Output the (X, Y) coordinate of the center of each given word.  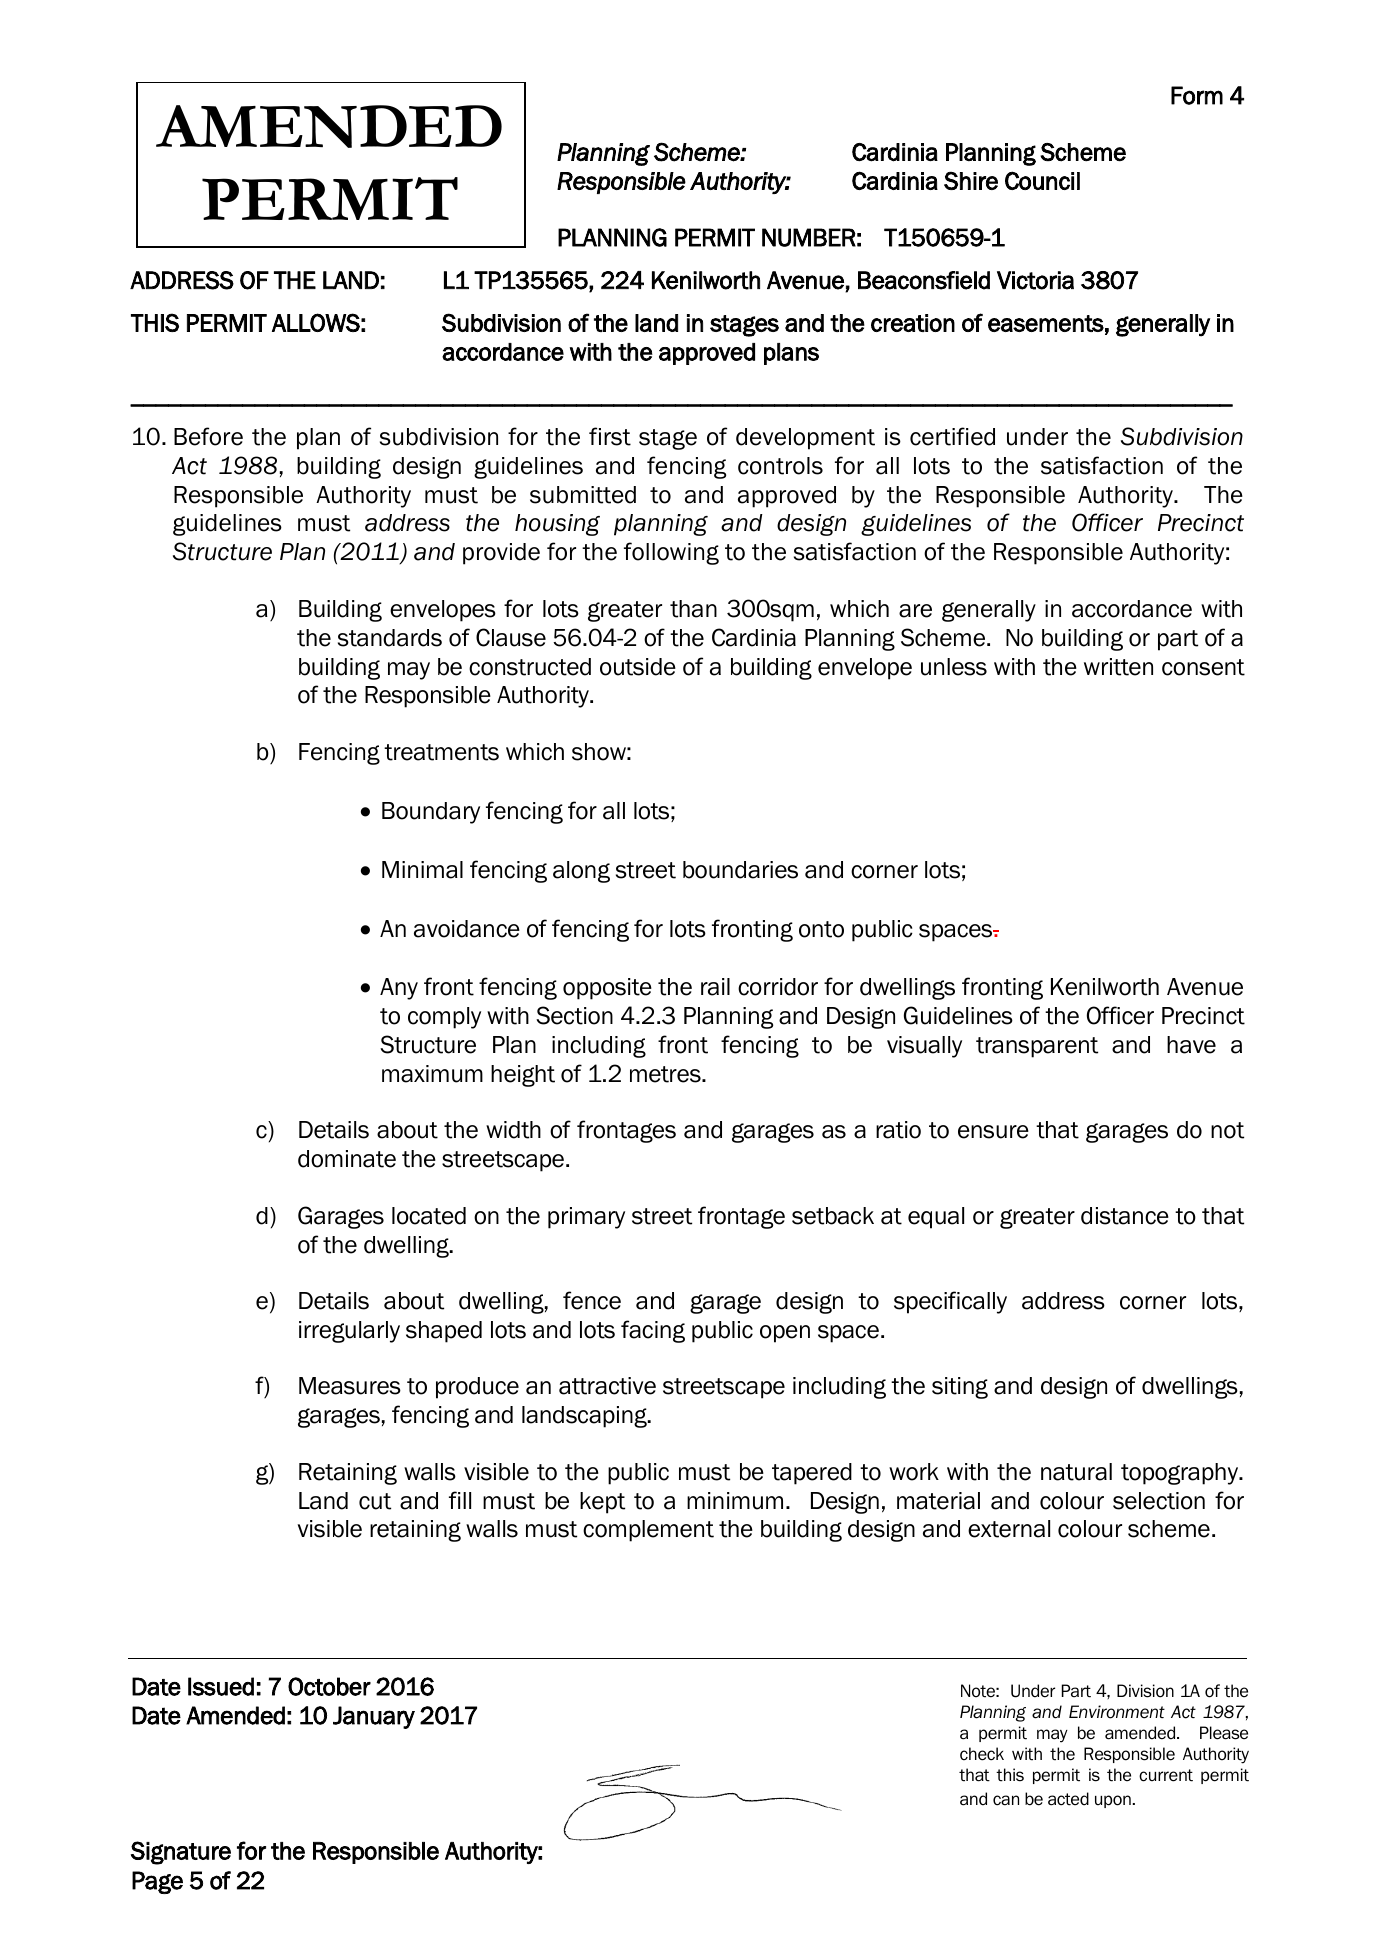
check (982, 1754)
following (671, 553)
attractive (607, 1386)
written (1118, 667)
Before (208, 436)
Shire (971, 181)
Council (1042, 180)
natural (1076, 1472)
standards (390, 638)
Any (399, 989)
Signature (181, 1853)
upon (1113, 1801)
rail (715, 987)
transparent (1037, 1047)
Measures (350, 1386)
